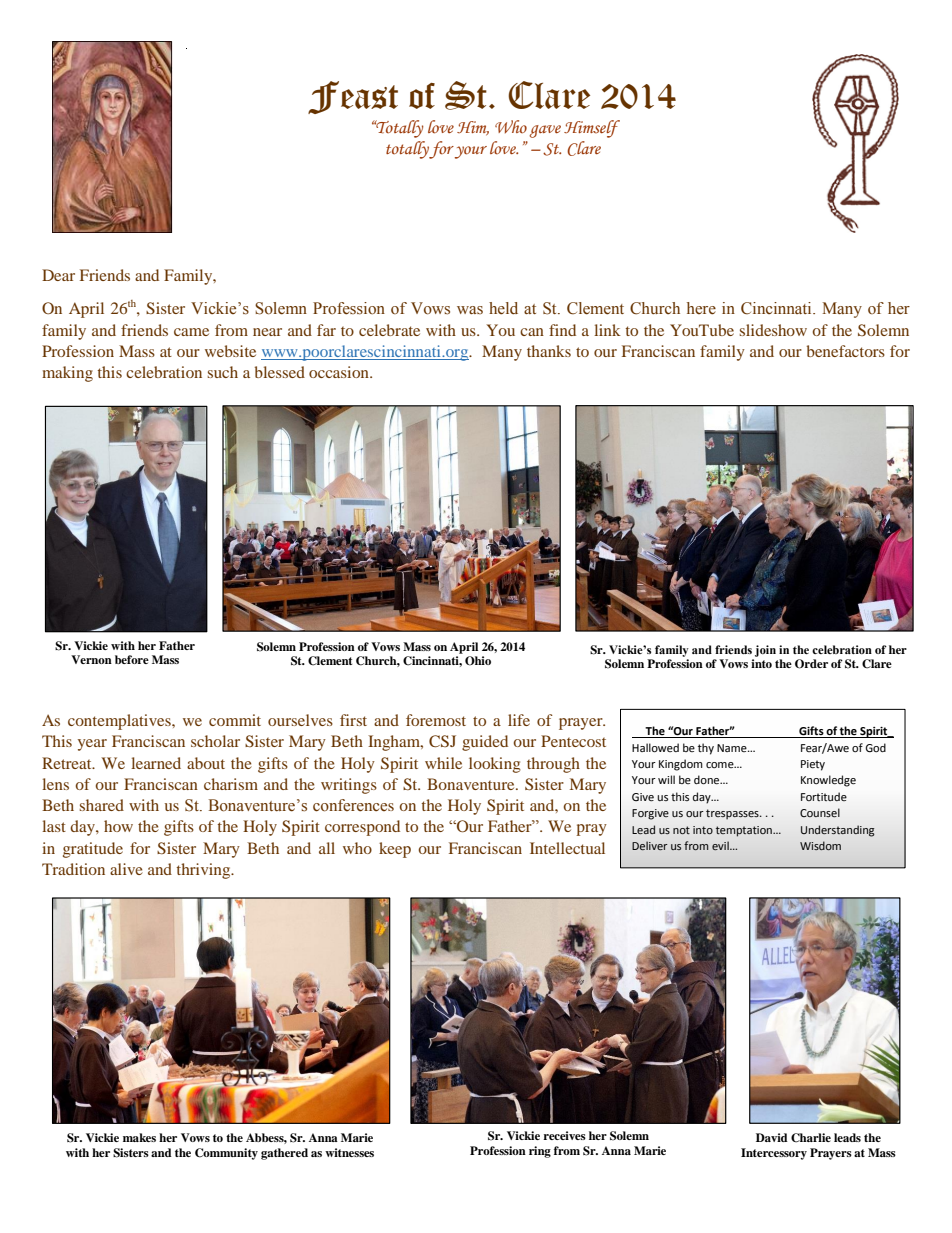 This screenshot has width=952, height=1233. Describe the element at coordinates (772, 1137) in the screenshot. I see `David` at that location.
